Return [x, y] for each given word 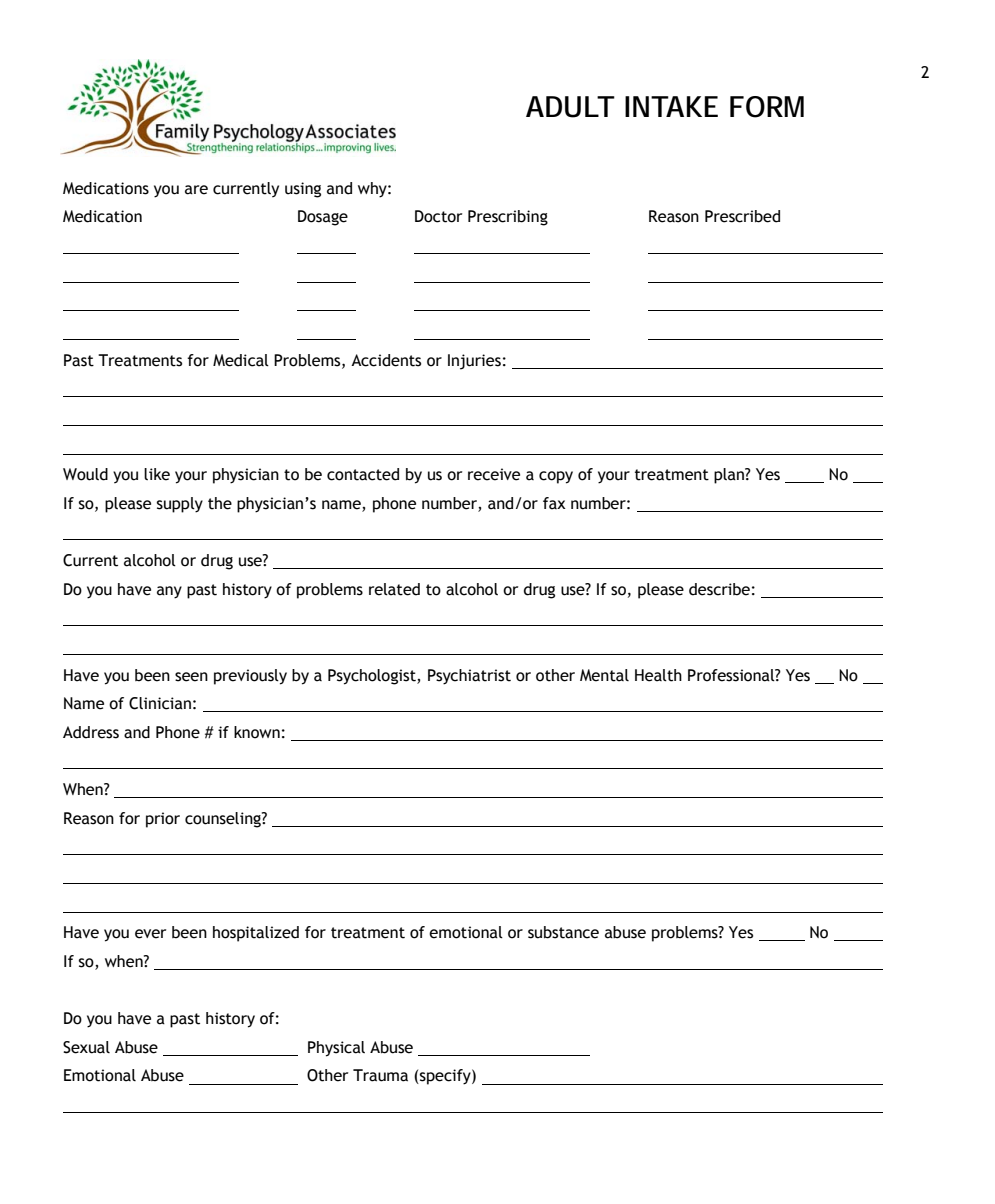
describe [719, 589]
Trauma [380, 1075]
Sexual [86, 1047]
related [394, 589]
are [196, 190]
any [169, 592]
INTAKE [671, 106]
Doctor [438, 216]
